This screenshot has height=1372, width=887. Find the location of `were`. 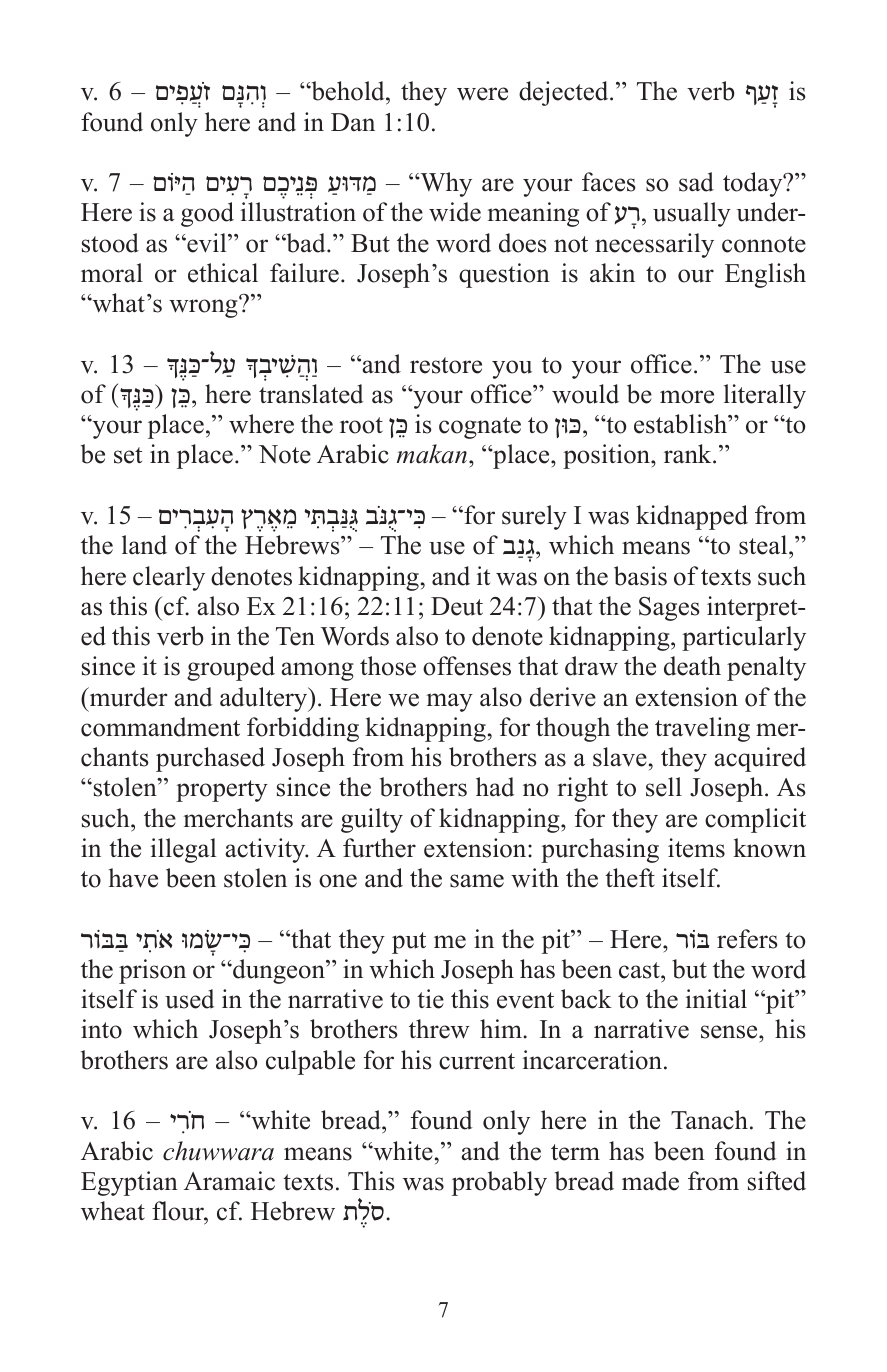

were is located at coordinates (482, 94).
